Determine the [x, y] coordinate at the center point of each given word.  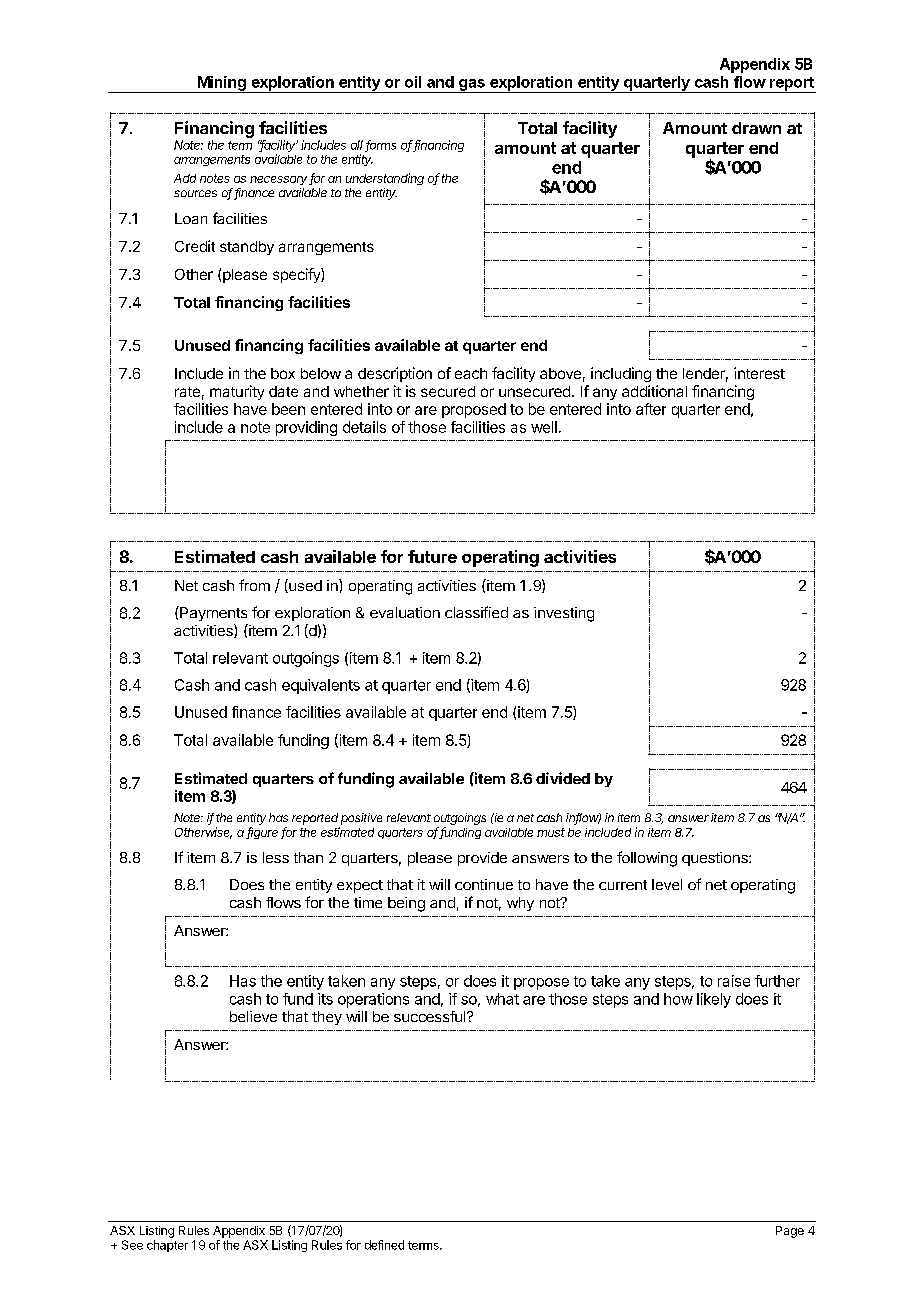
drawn [756, 128]
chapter [167, 1246]
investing [564, 614]
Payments [212, 613]
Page [790, 1232]
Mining [221, 84]
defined [384, 1245]
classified [476, 612]
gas [472, 86]
